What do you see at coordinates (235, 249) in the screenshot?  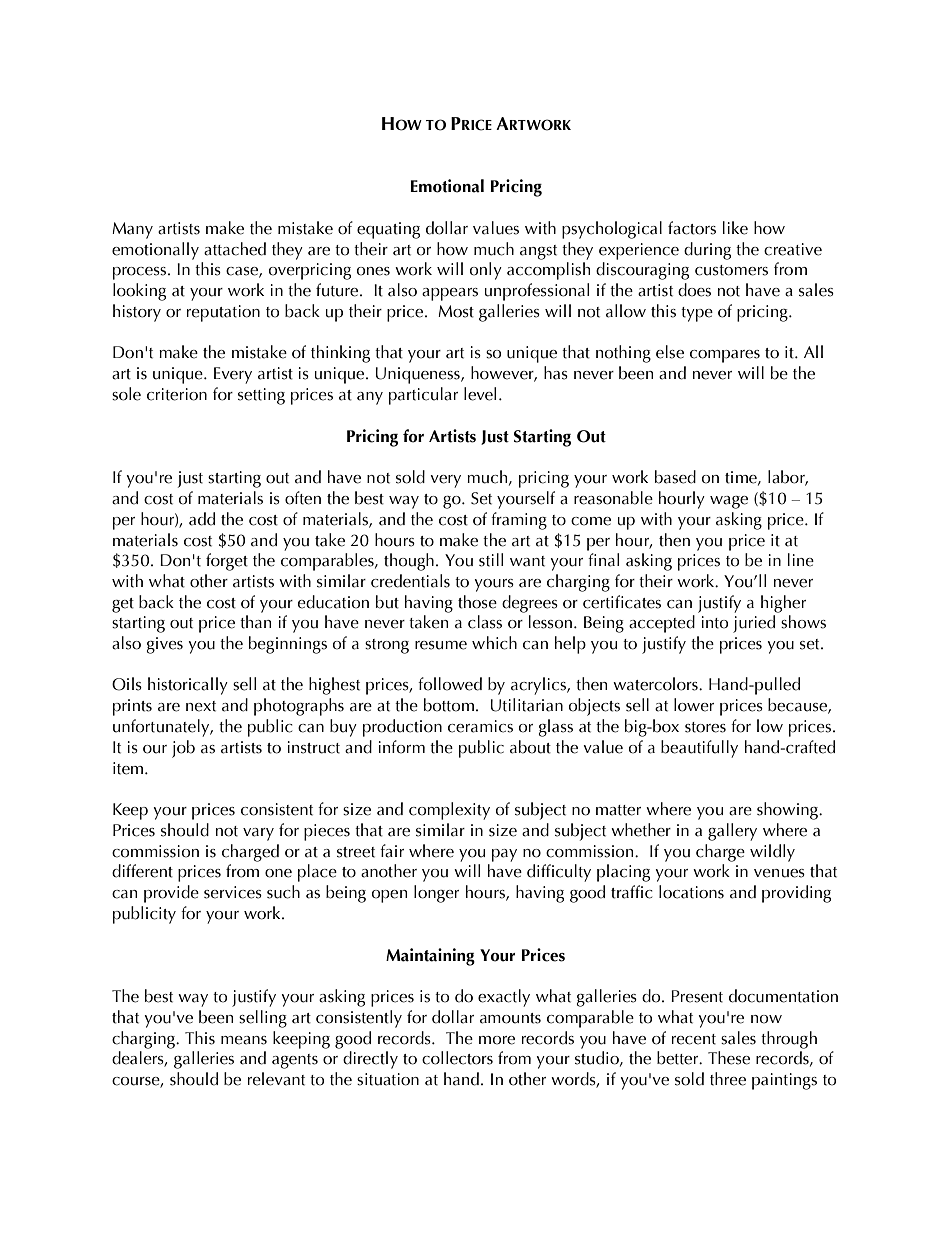 I see `attached` at bounding box center [235, 249].
